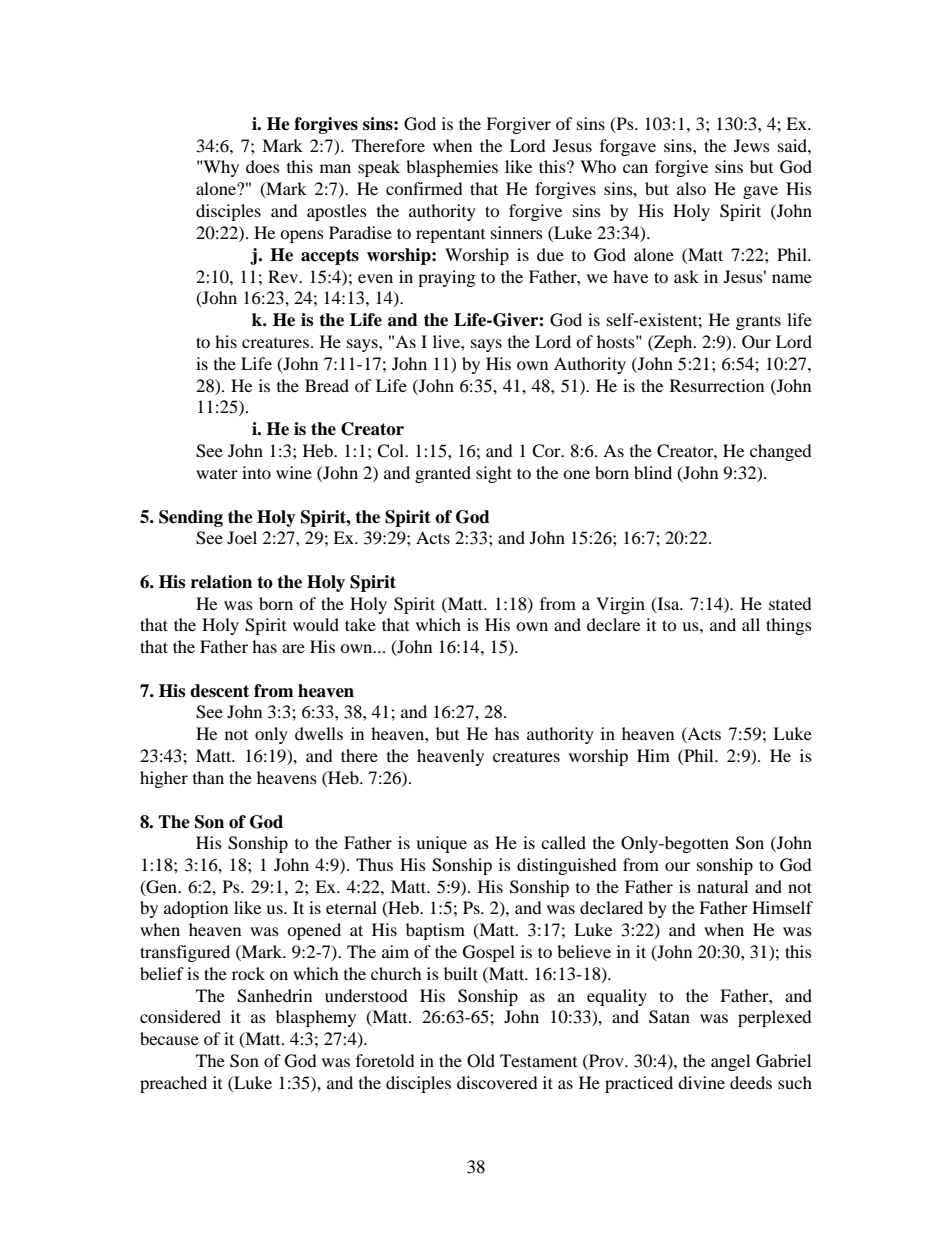  Describe the element at coordinates (441, 844) in the screenshot. I see `unique` at that location.
